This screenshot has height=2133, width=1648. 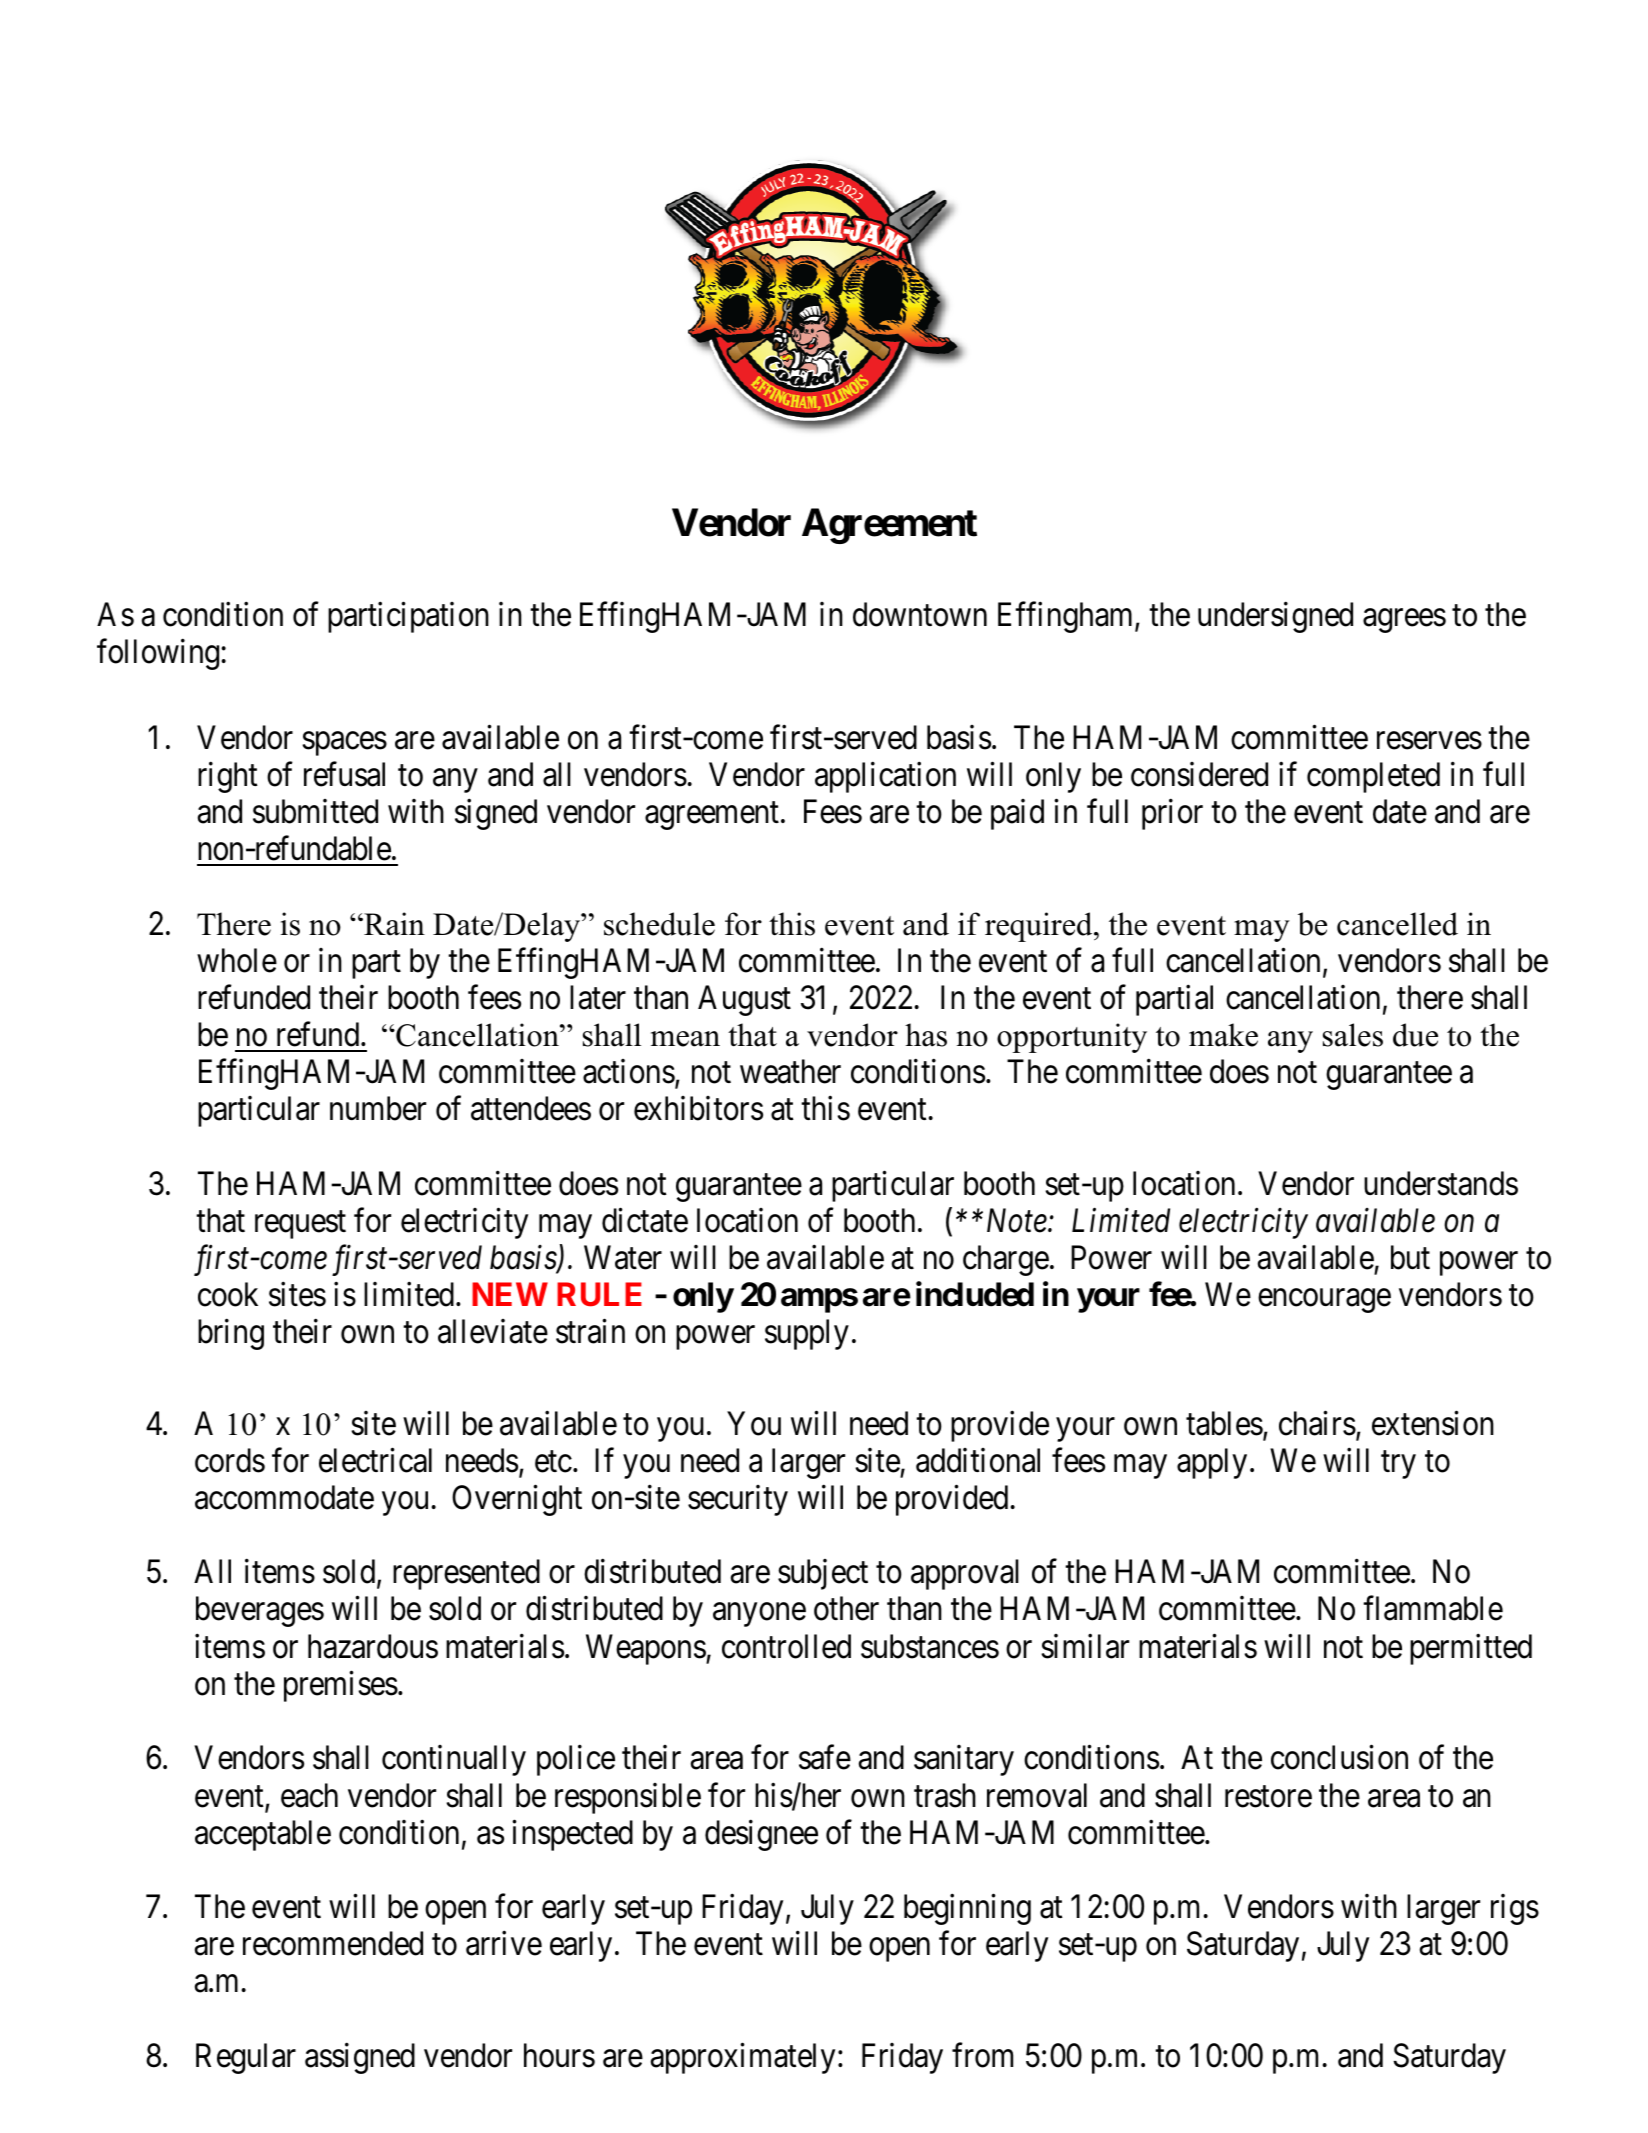 I want to click on sales, so click(x=1353, y=1035).
